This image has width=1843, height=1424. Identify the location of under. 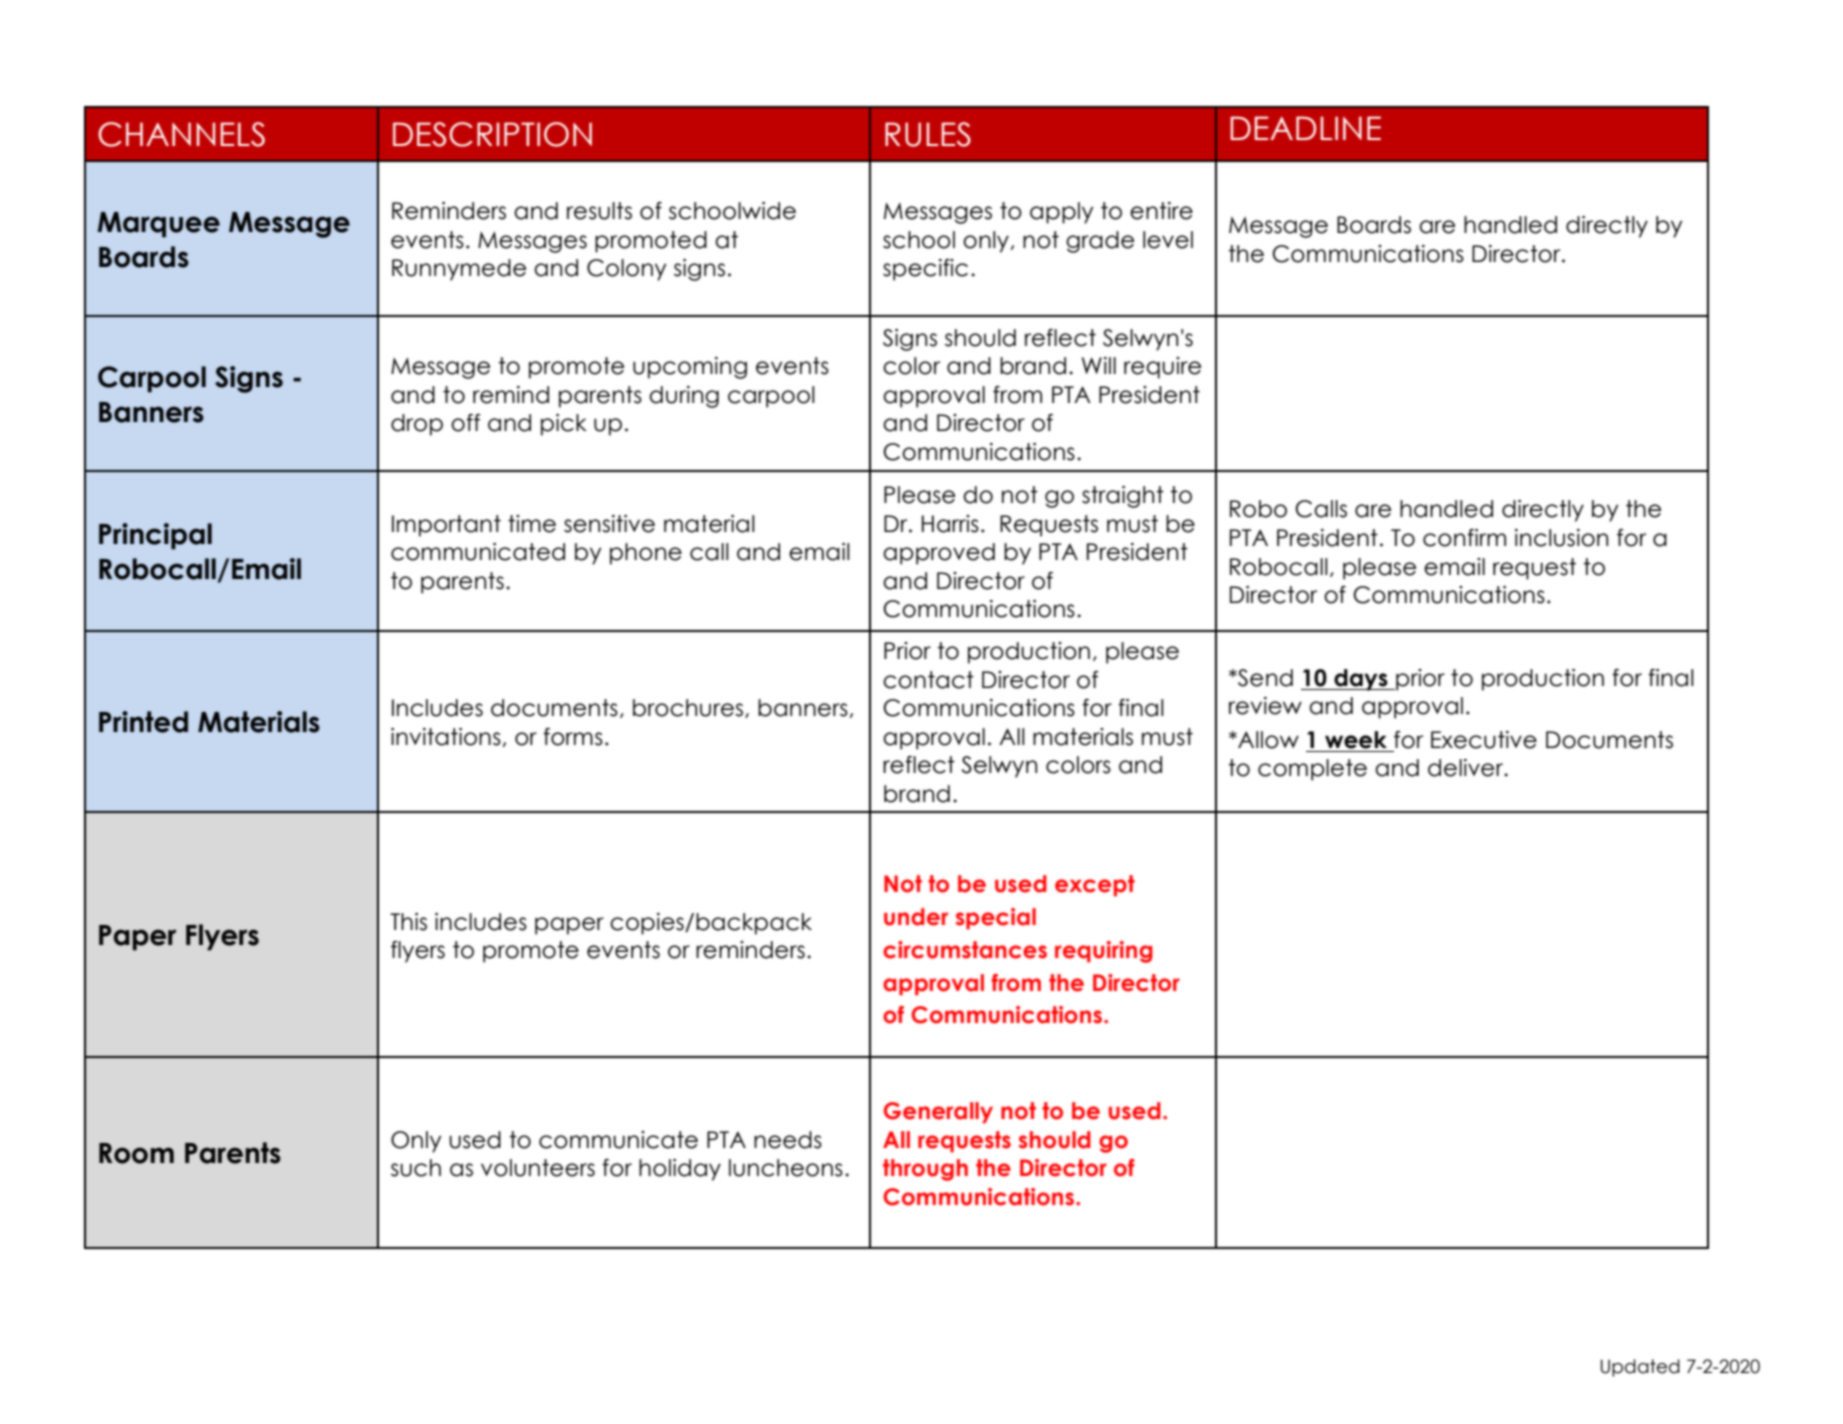
(916, 917).
